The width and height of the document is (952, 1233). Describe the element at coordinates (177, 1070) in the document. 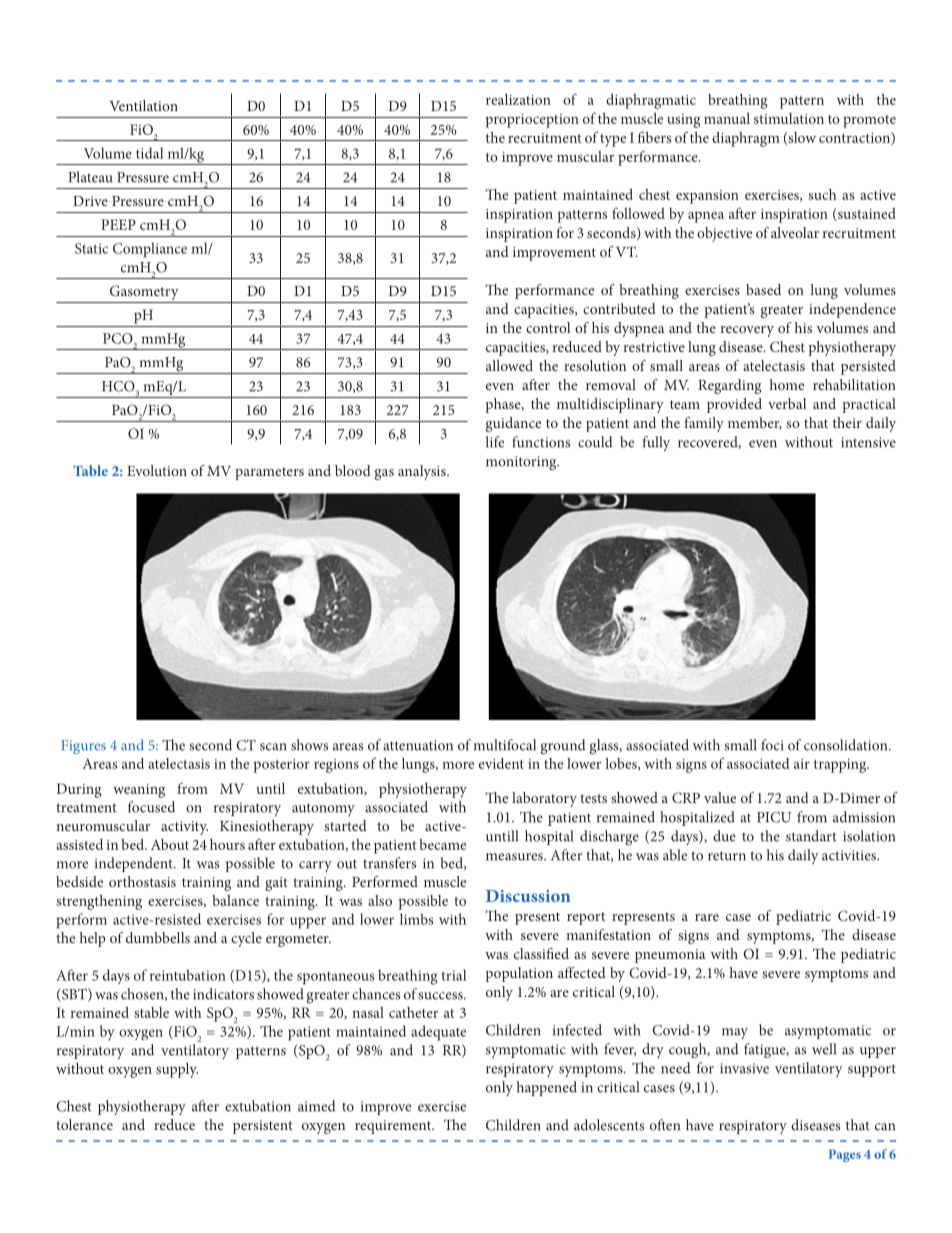

I see `supply` at that location.
